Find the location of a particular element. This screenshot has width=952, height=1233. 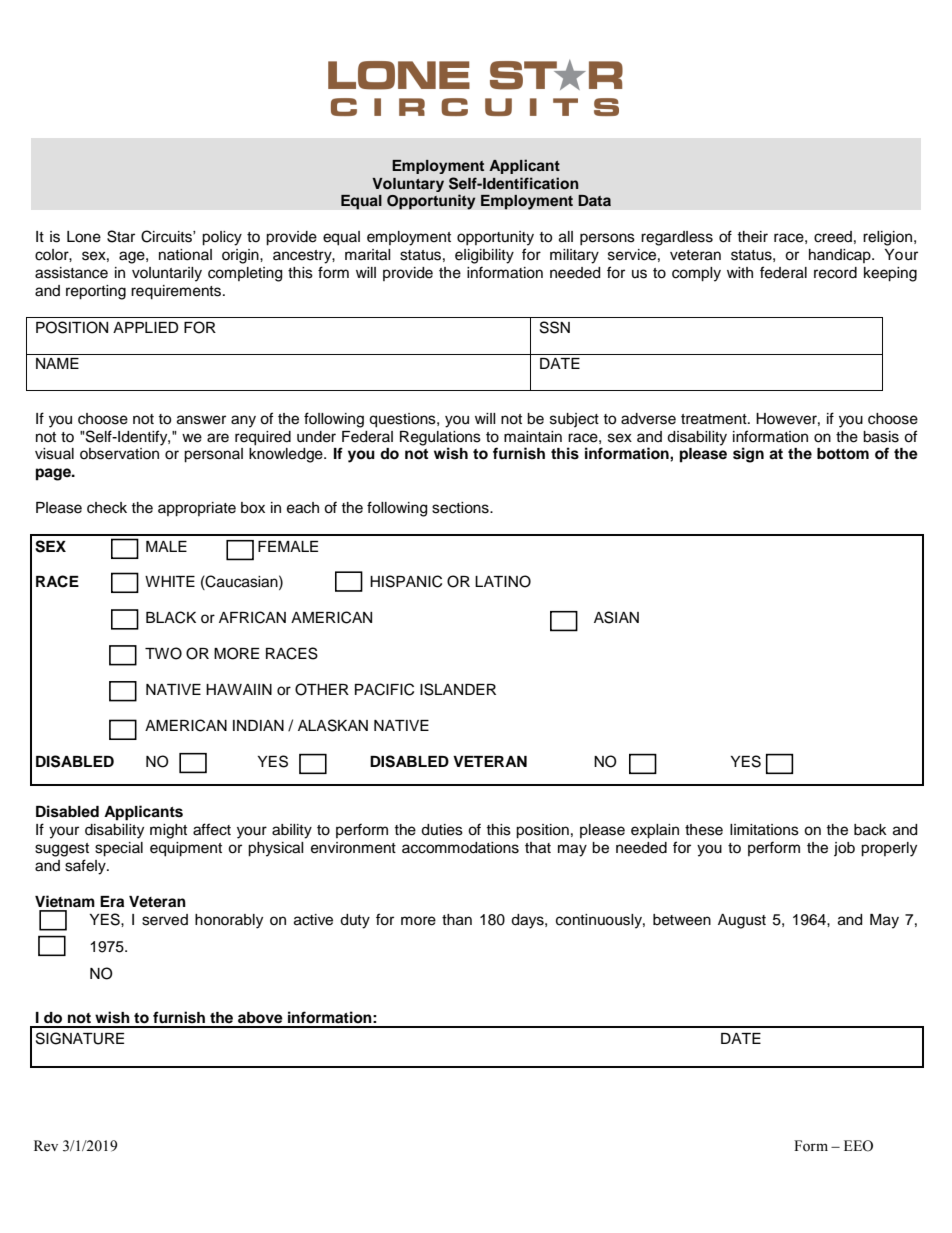

Star is located at coordinates (121, 236).
